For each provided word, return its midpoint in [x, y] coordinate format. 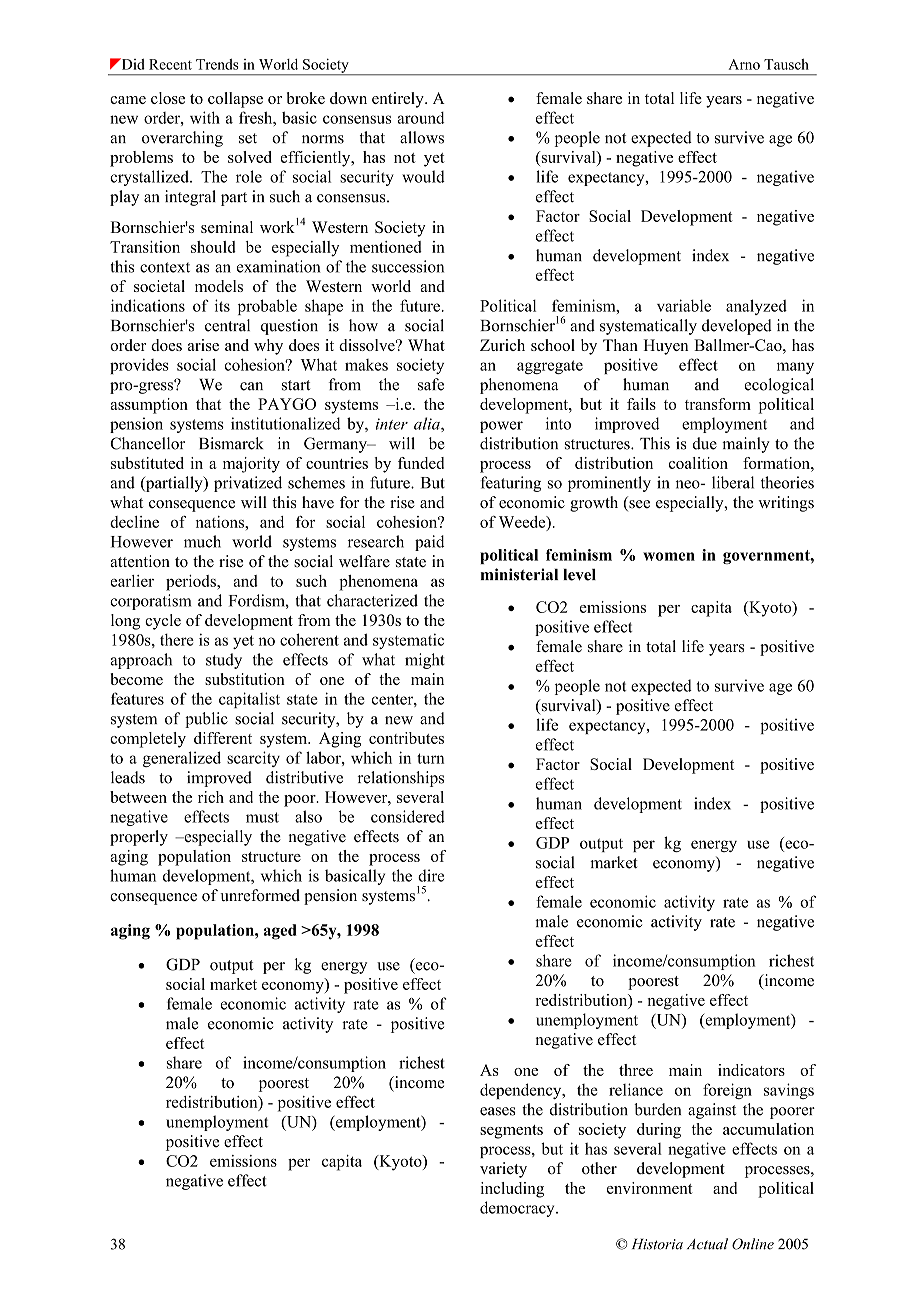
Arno [744, 64]
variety [503, 1170]
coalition [698, 463]
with [205, 117]
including [512, 1190]
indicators [751, 1070]
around [420, 118]
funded [421, 463]
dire [431, 875]
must [262, 817]
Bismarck [231, 443]
